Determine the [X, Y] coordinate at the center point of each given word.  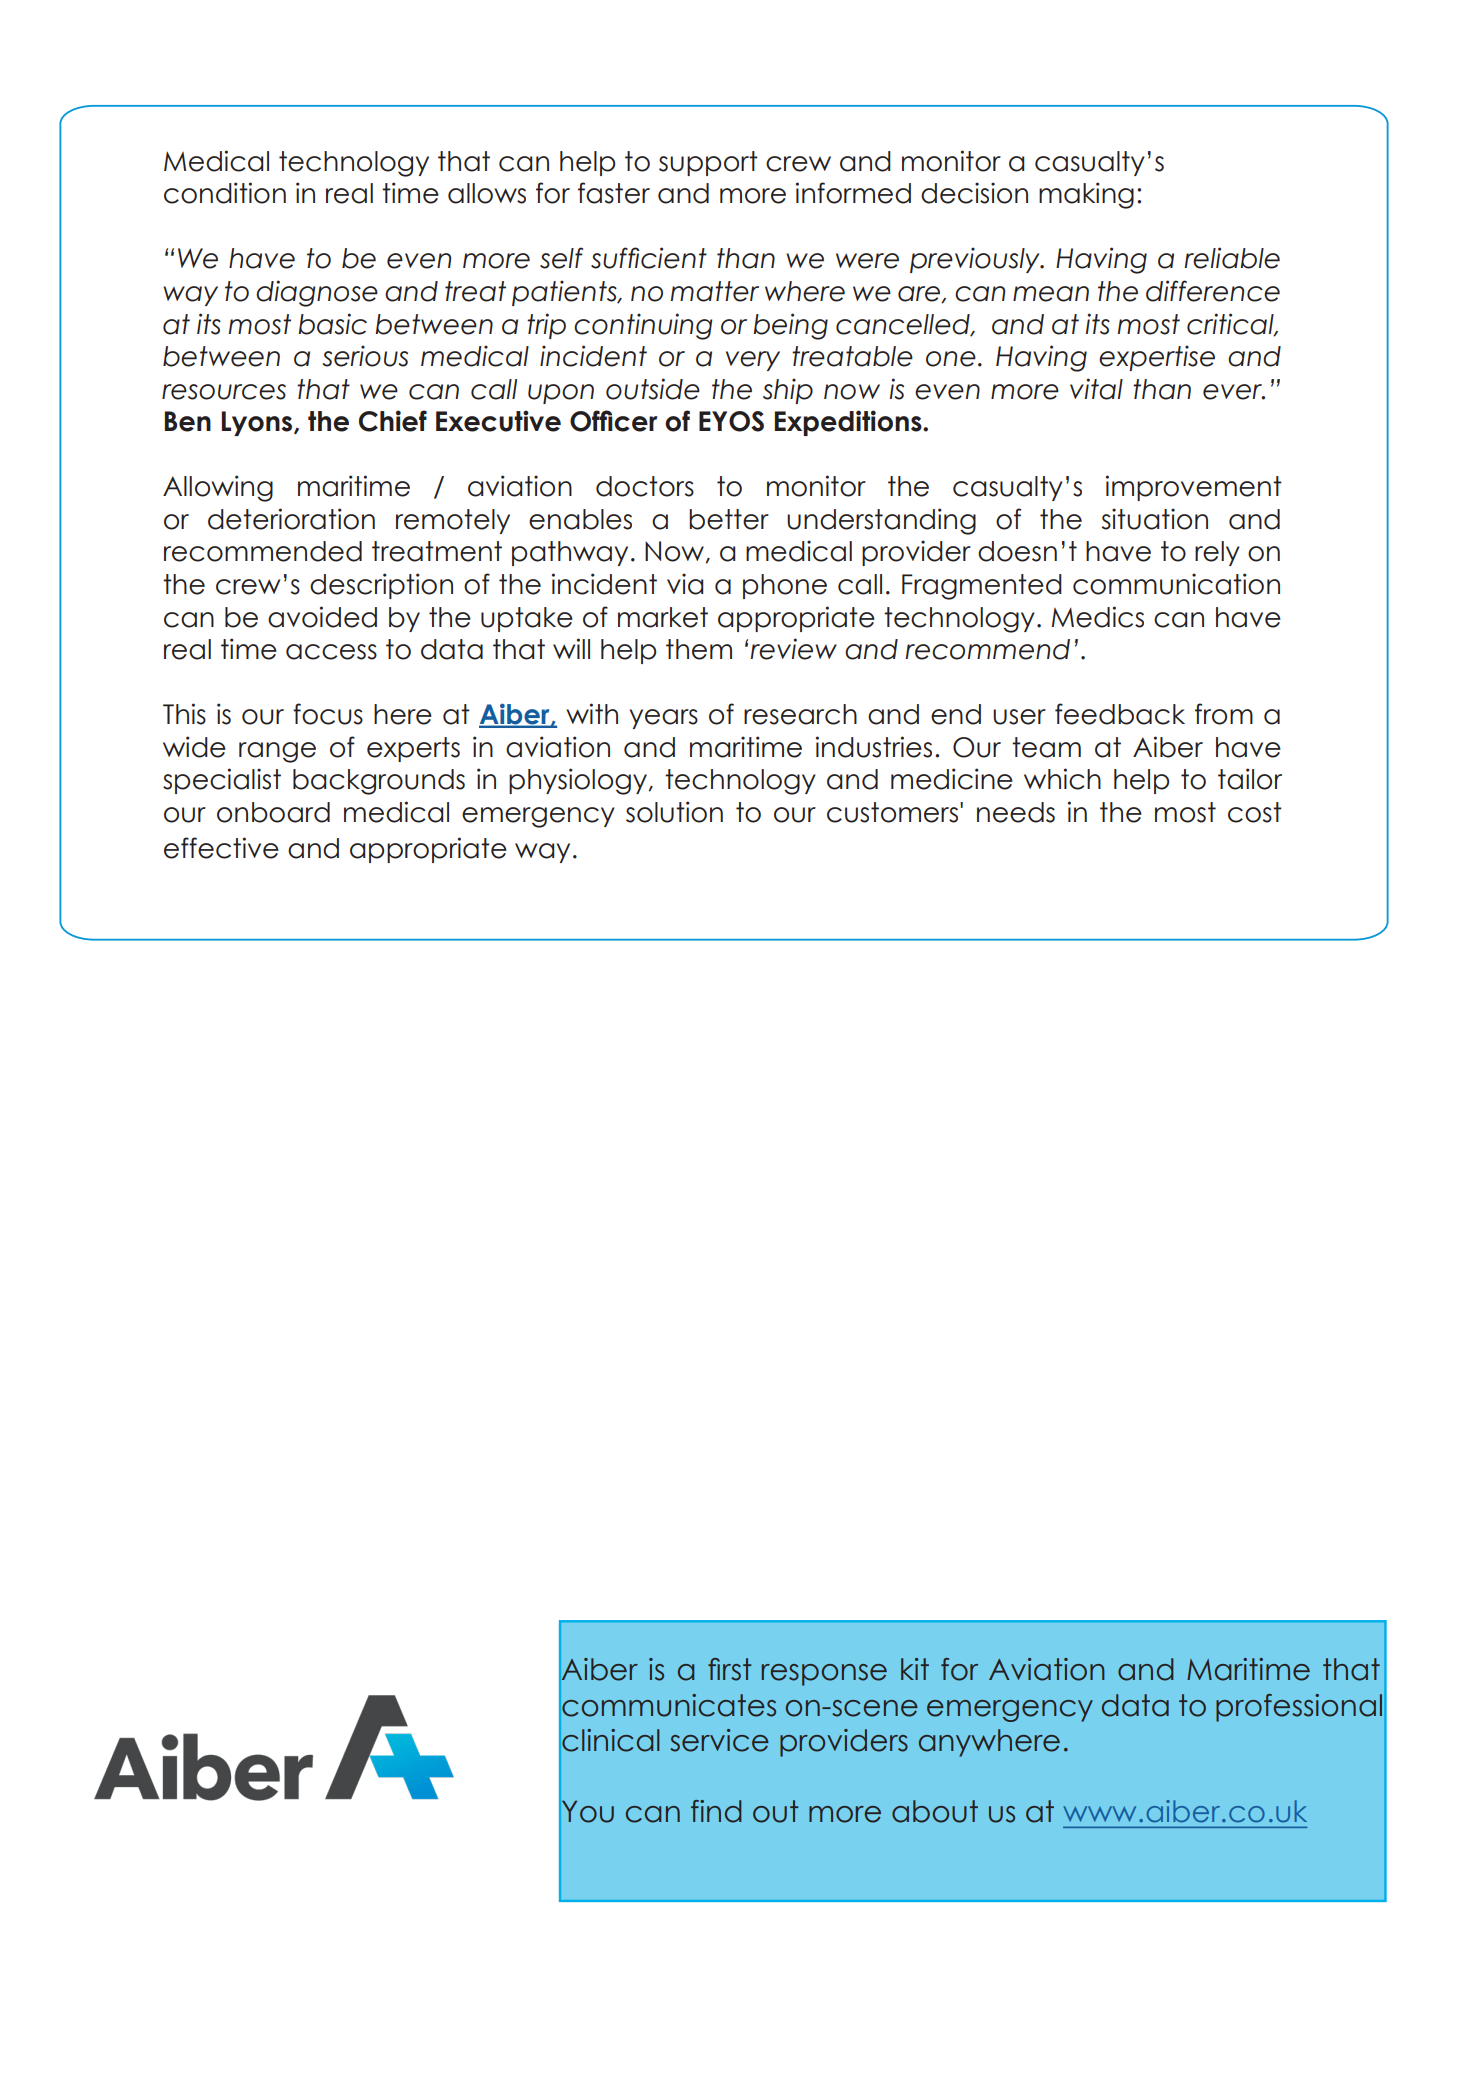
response [824, 1675]
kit [915, 1669]
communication [1176, 584]
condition [225, 193]
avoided [322, 617]
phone [785, 586]
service [719, 1740]
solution [674, 812]
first [729, 1669]
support [708, 163]
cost [1255, 812]
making [1086, 195]
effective [221, 848]
